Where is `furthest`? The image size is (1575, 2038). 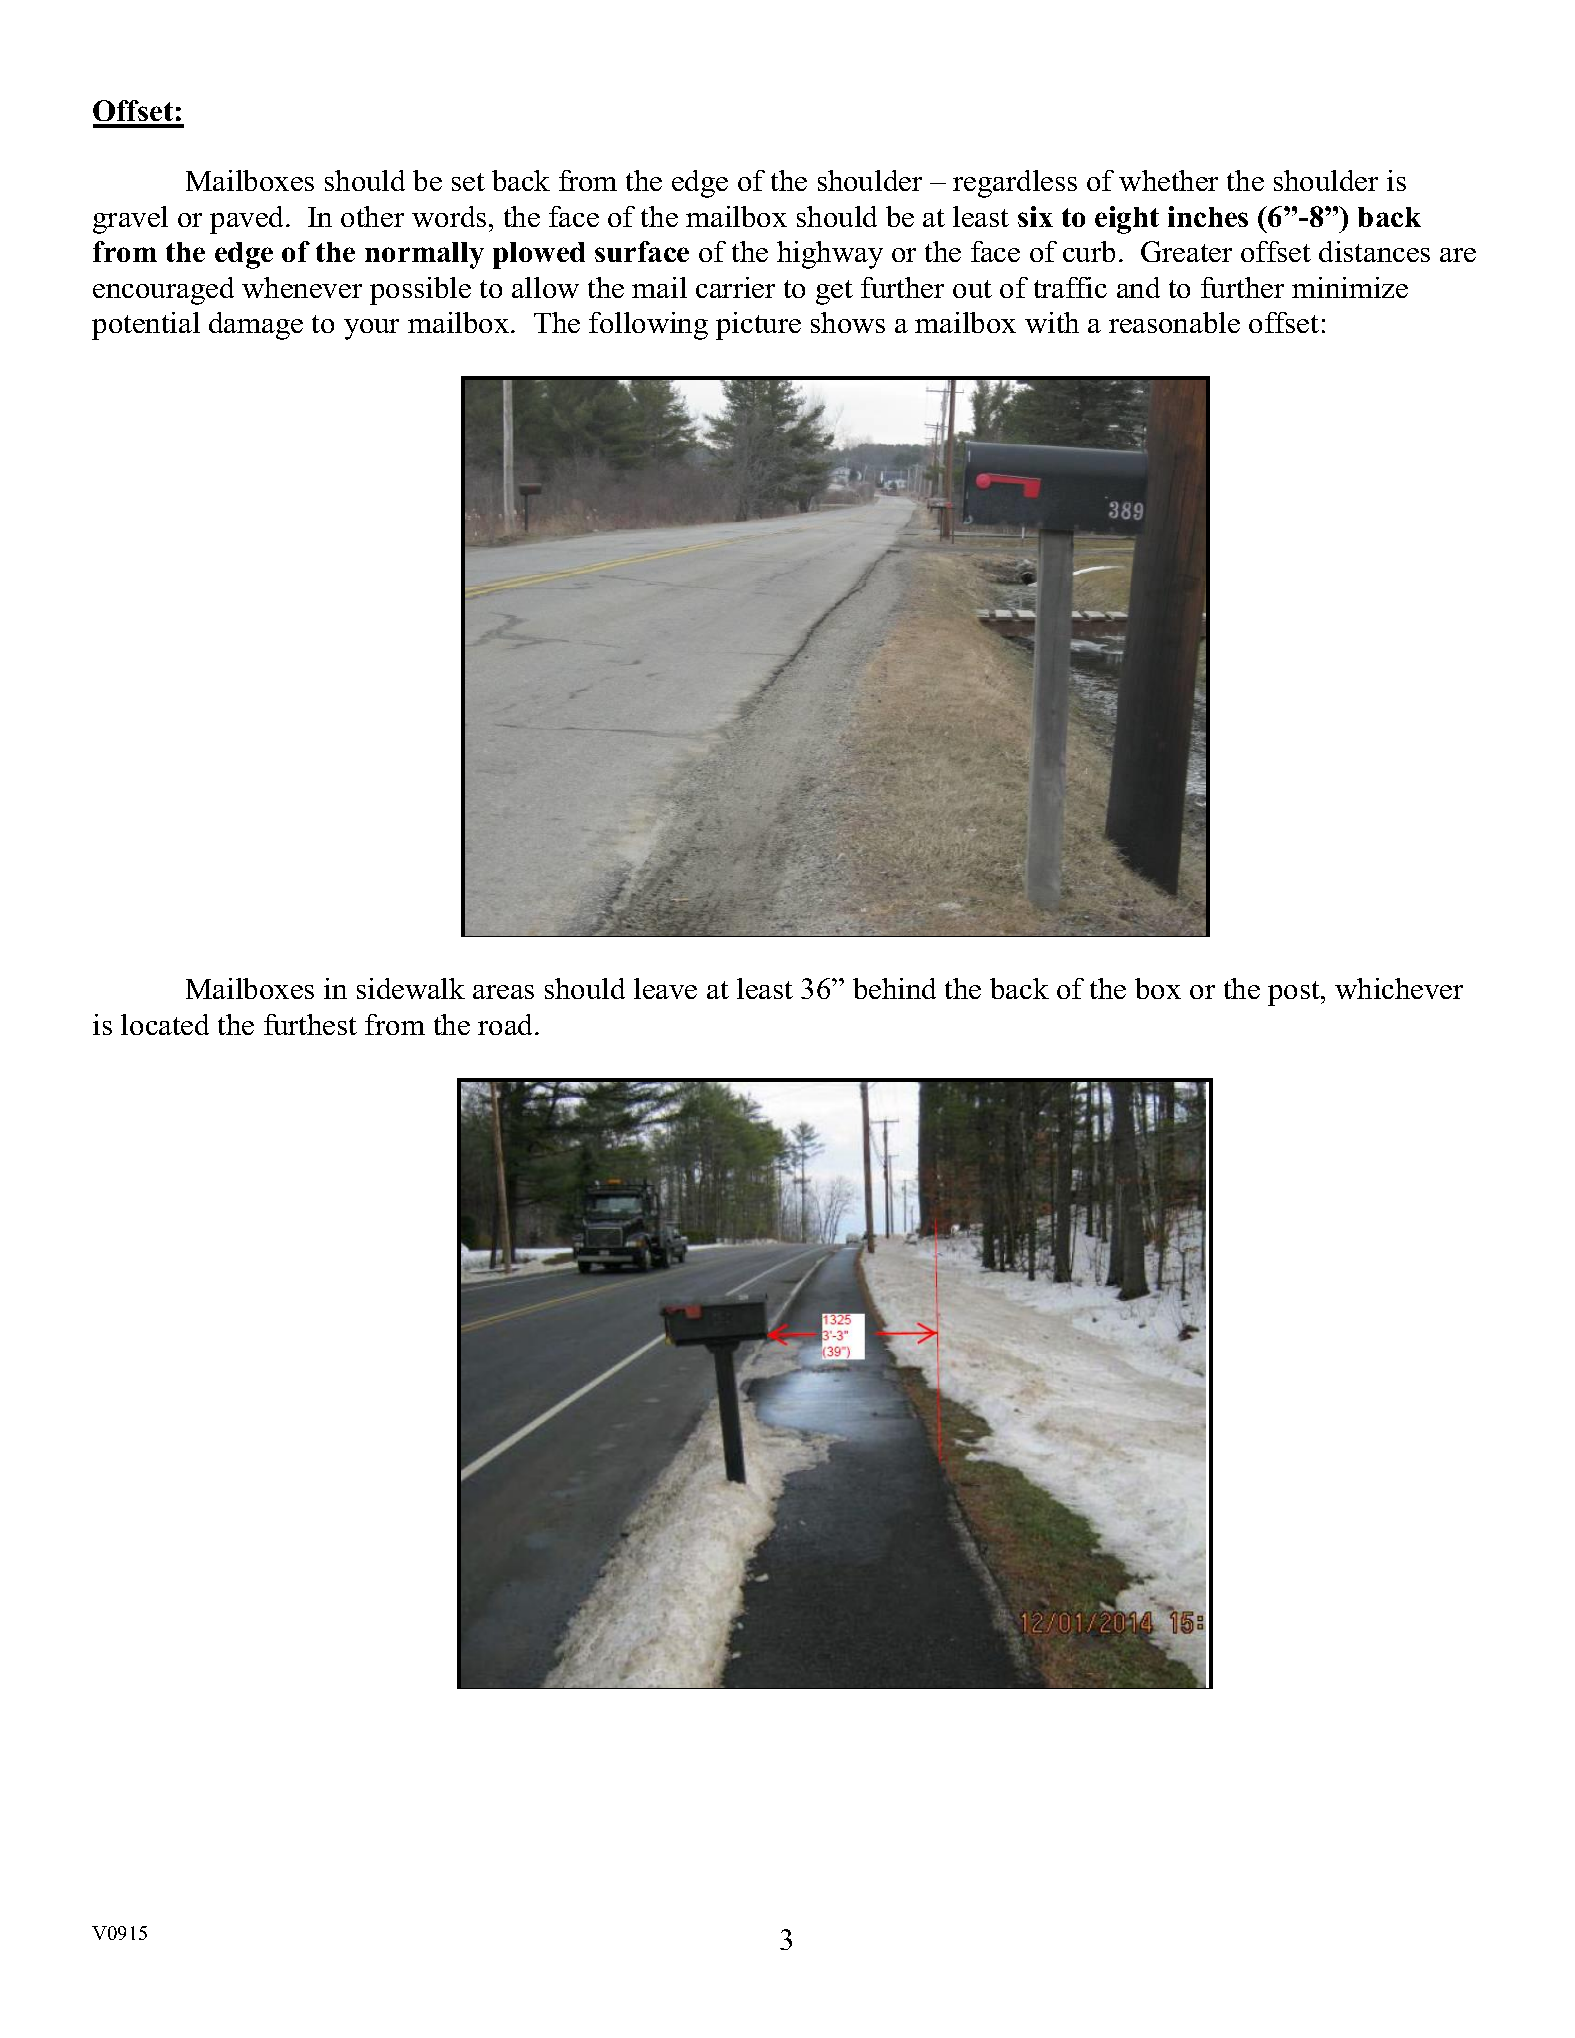
furthest is located at coordinates (310, 1024).
